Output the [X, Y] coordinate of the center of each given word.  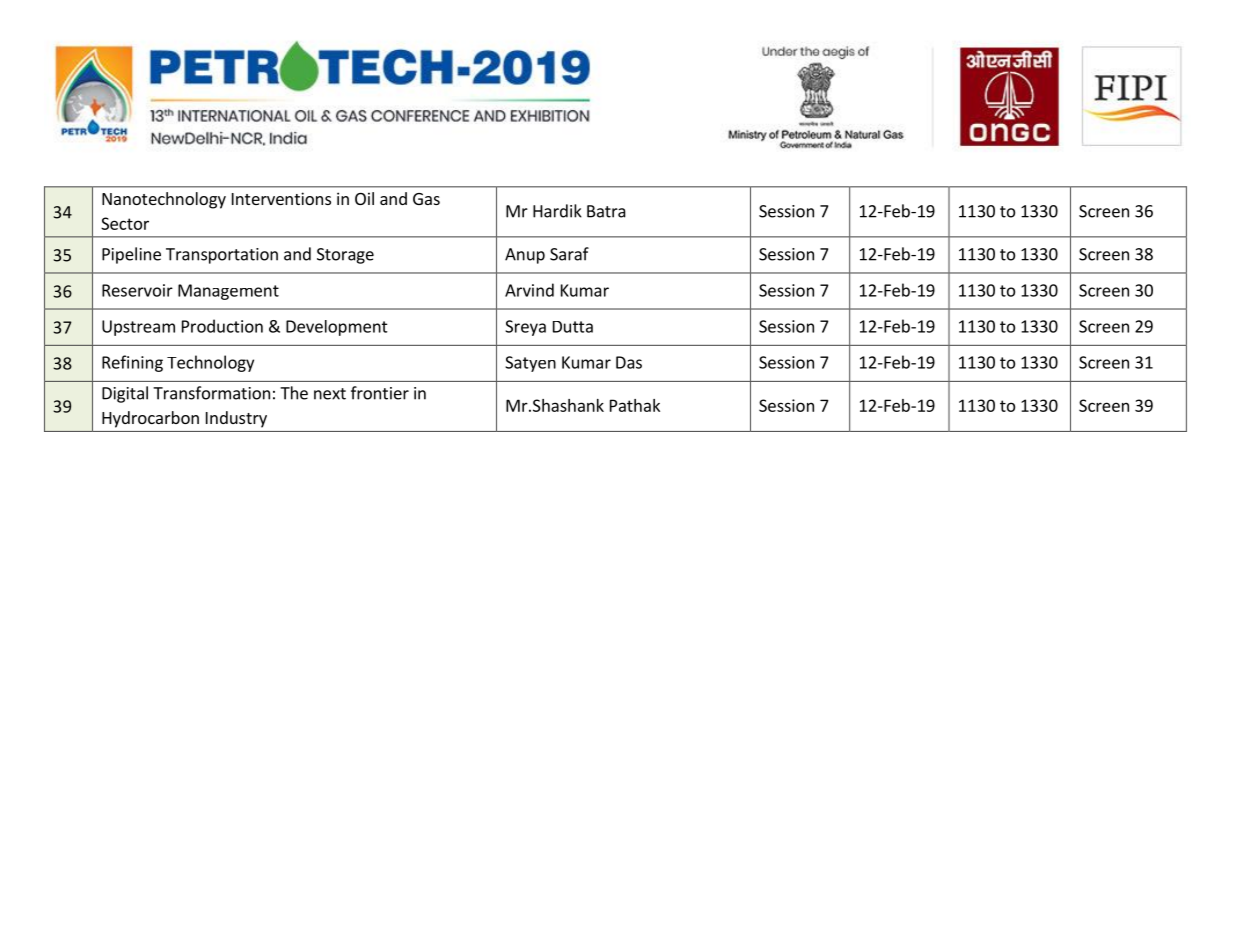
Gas [426, 199]
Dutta [573, 327]
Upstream [138, 328]
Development [337, 328]
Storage [345, 256]
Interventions [281, 198]
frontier [380, 393]
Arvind [529, 290]
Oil [364, 198]
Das [629, 362]
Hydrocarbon [150, 419]
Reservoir [137, 290]
